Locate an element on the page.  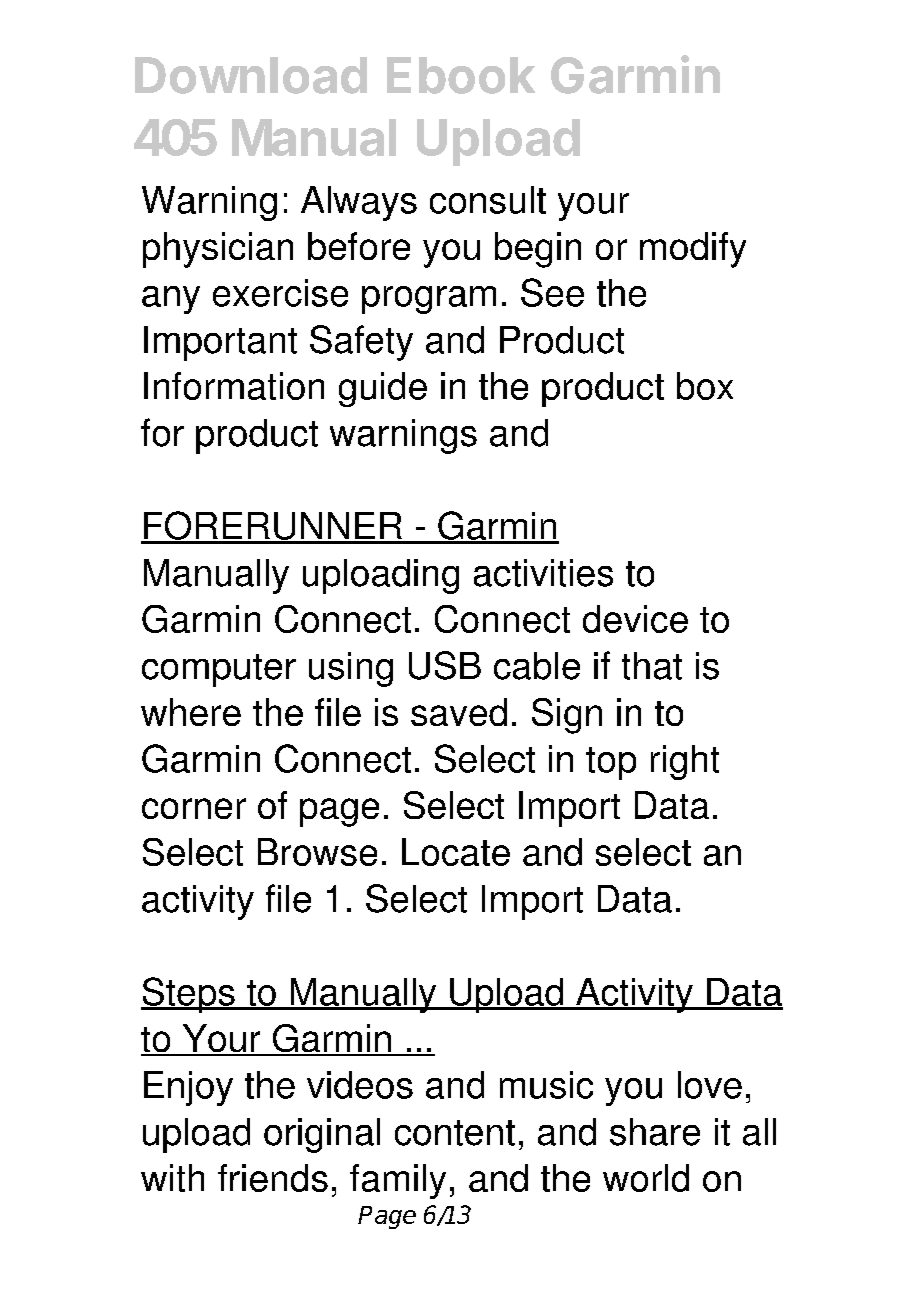
Locate is located at coordinates (456, 852).
